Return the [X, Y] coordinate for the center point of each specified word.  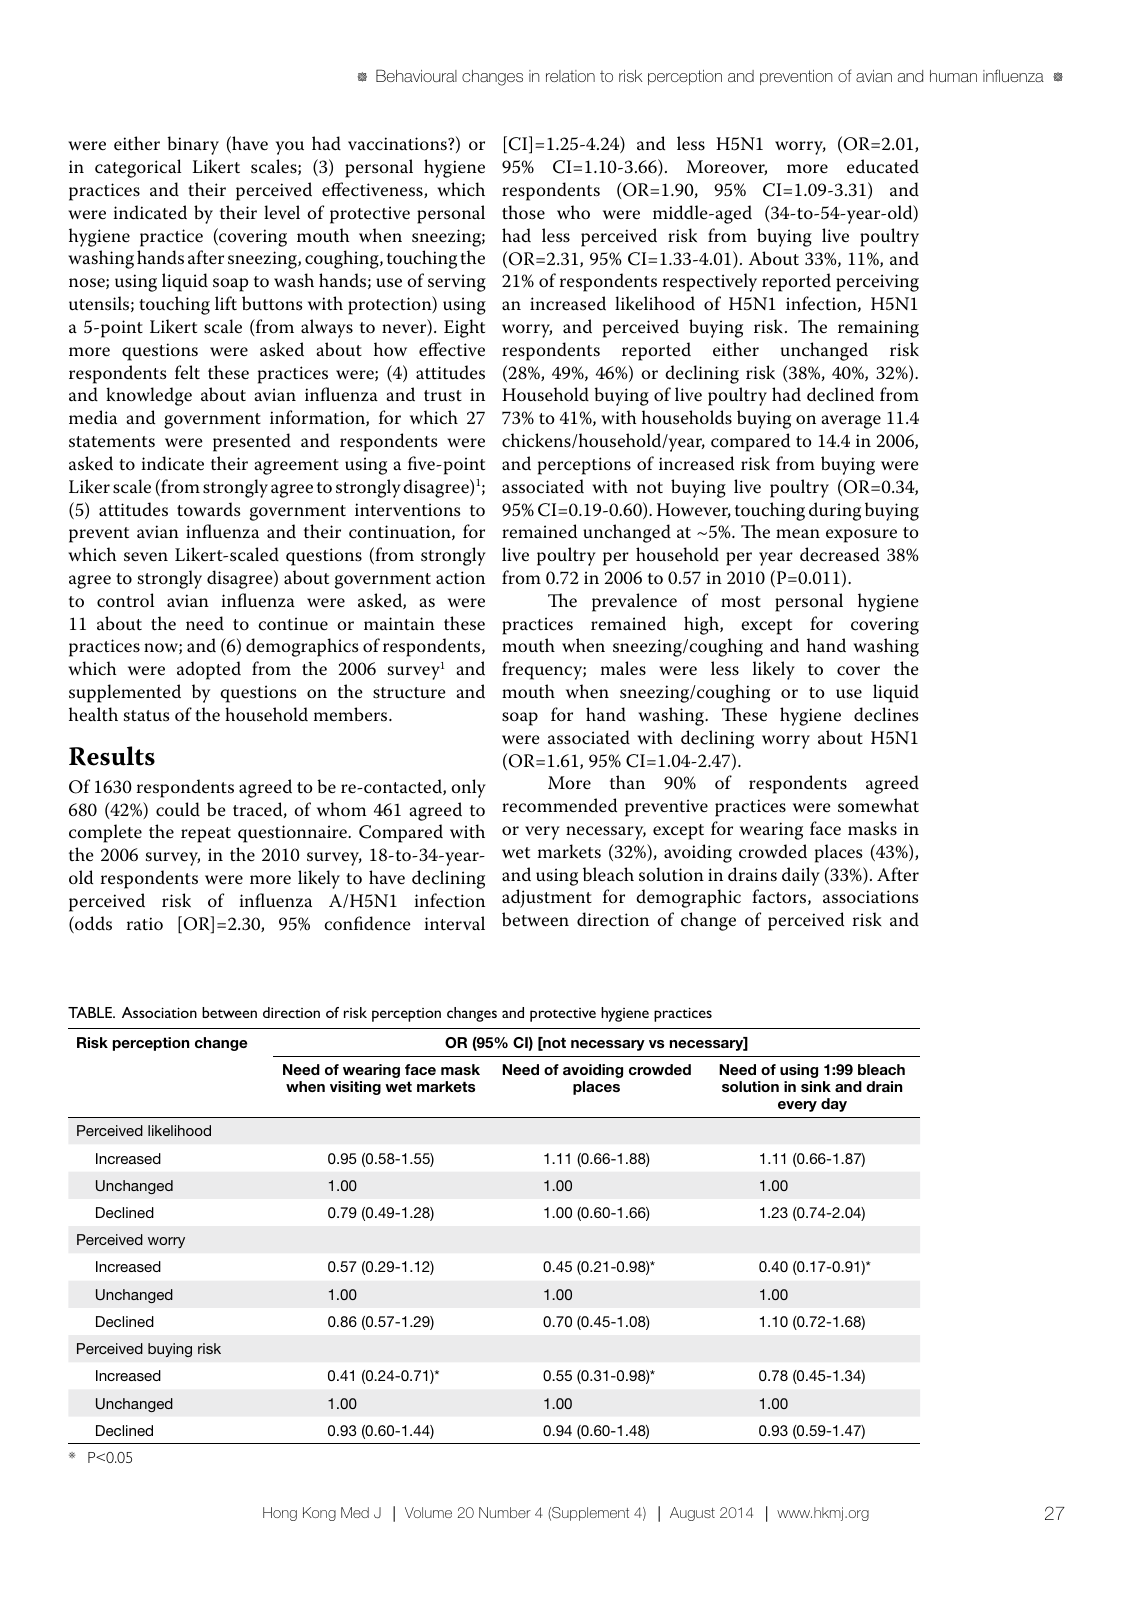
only [469, 788]
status [147, 716]
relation [570, 76]
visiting [355, 1088]
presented [252, 442]
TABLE [91, 1012]
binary [193, 145]
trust [443, 396]
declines [886, 714]
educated [883, 166]
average [851, 422]
